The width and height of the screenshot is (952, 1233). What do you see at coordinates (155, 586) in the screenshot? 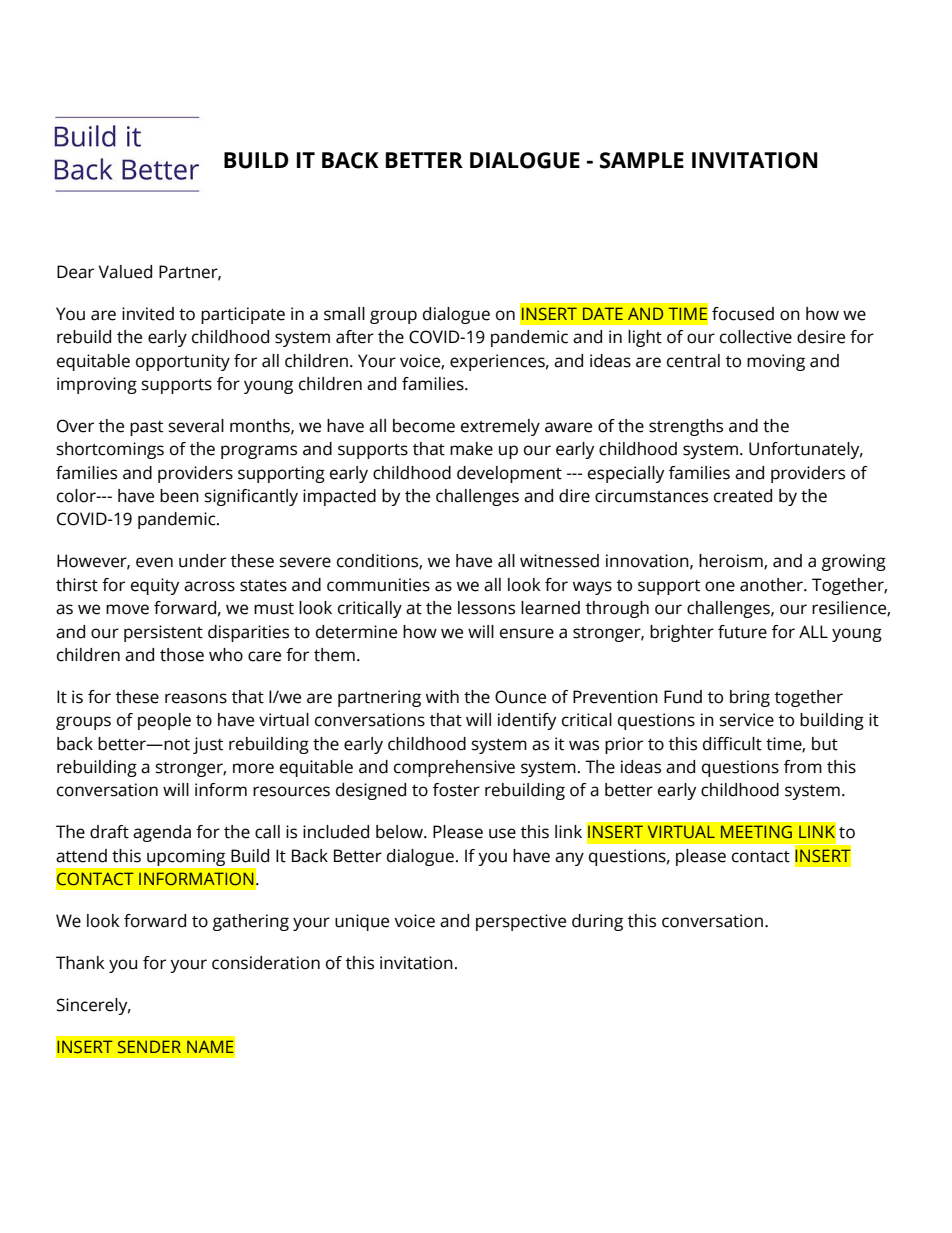
I see `equity` at bounding box center [155, 586].
